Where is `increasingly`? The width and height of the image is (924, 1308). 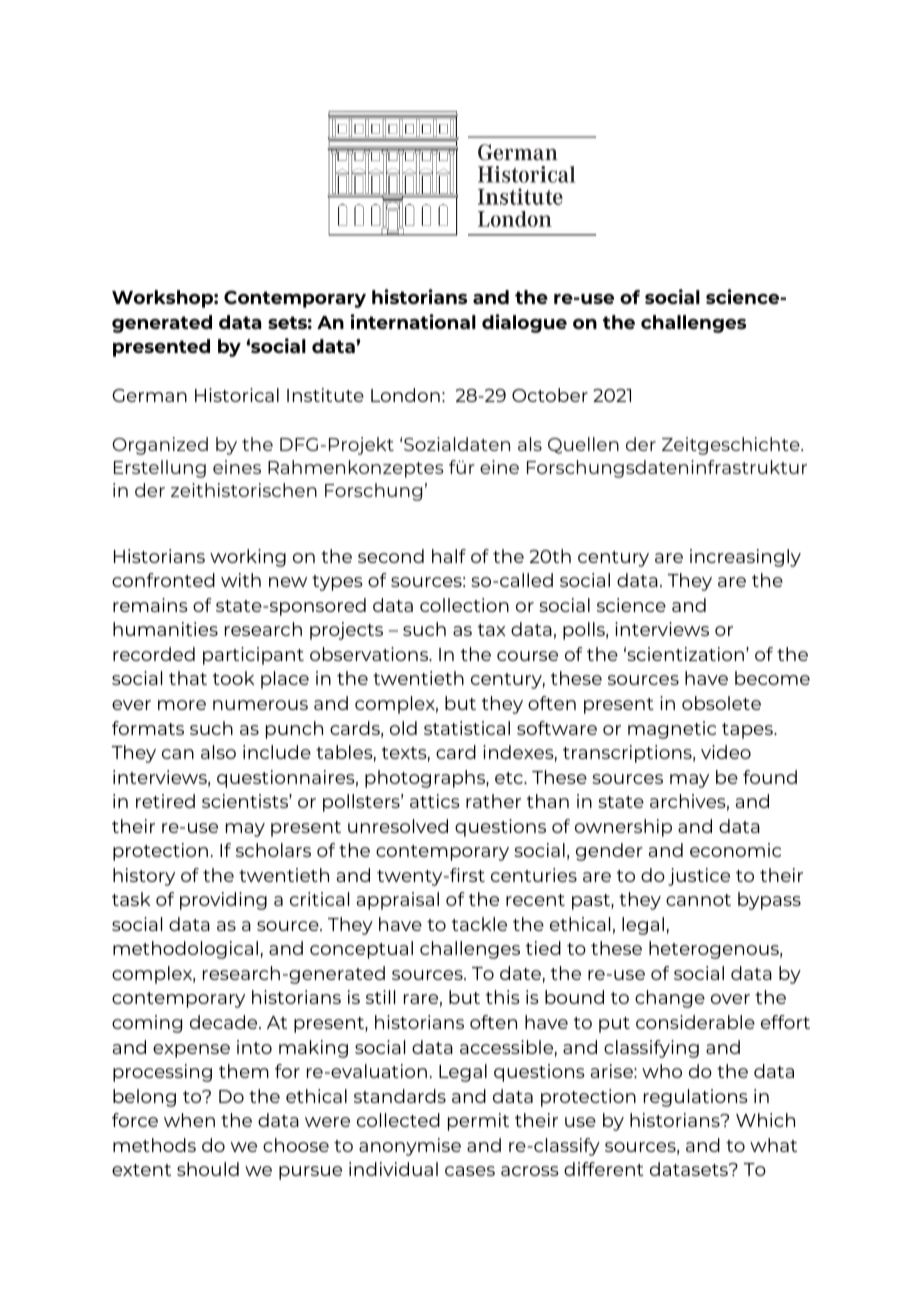 increasingly is located at coordinates (745, 558).
